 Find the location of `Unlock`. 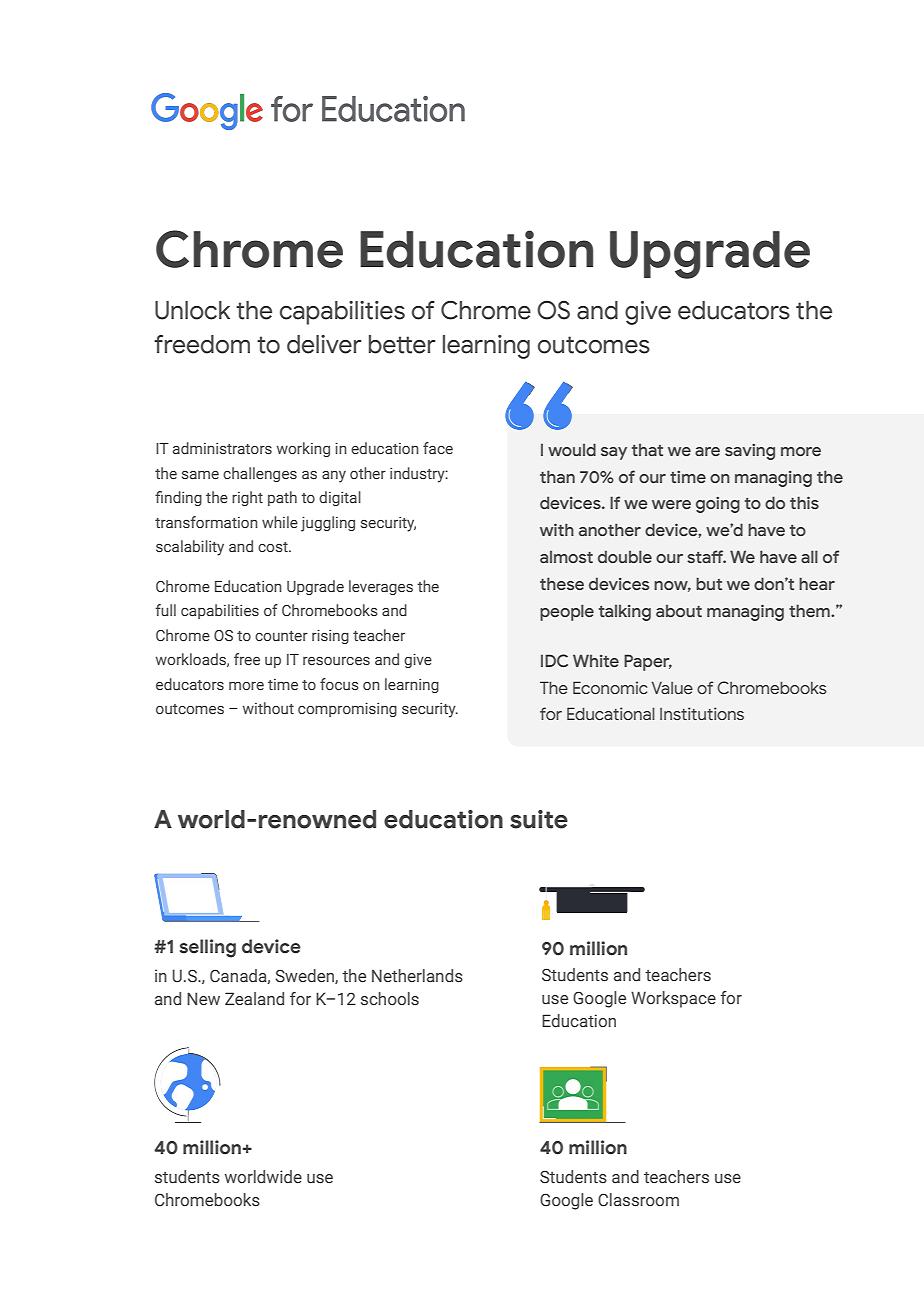

Unlock is located at coordinates (192, 310).
